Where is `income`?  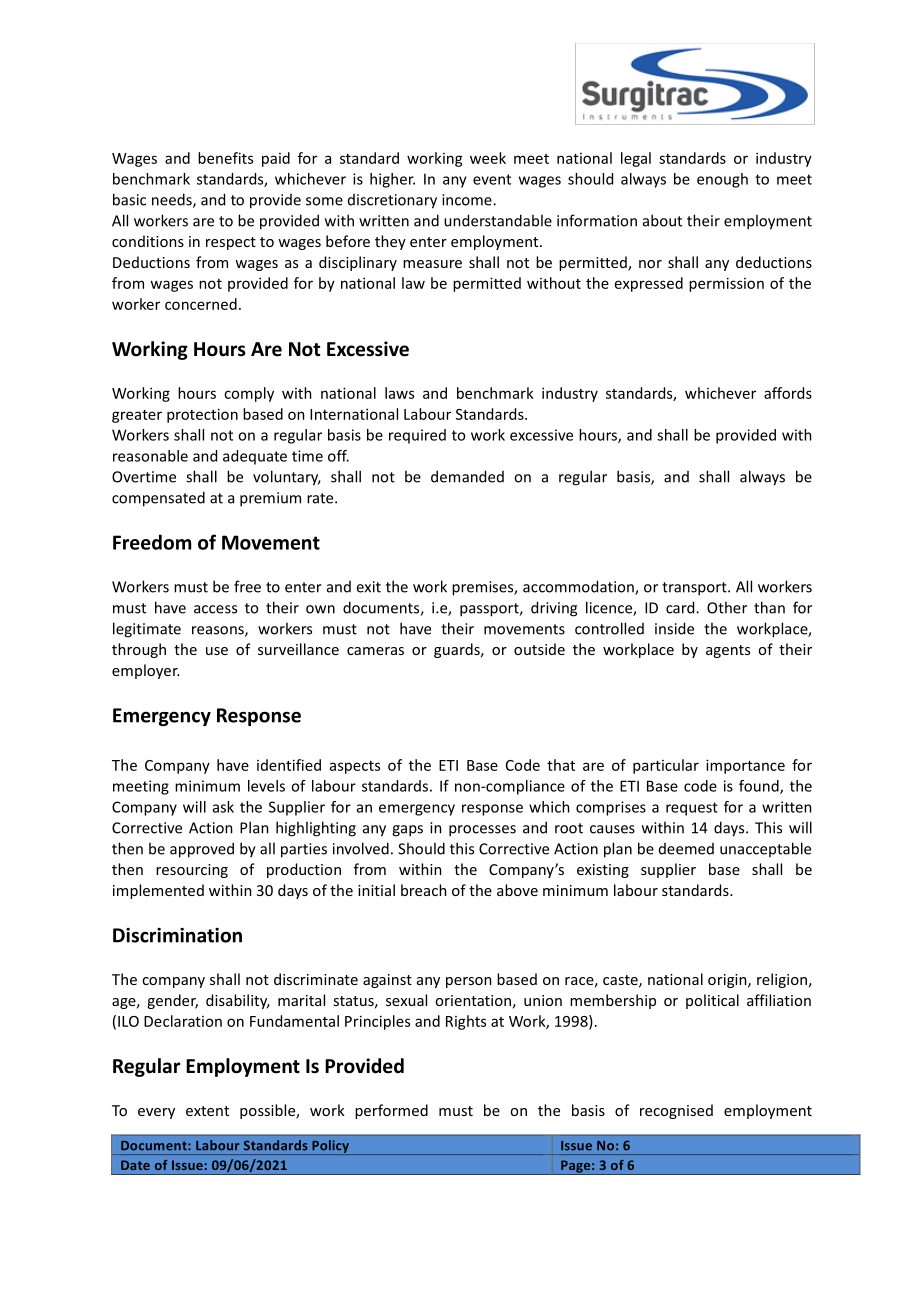
income is located at coordinates (468, 200).
